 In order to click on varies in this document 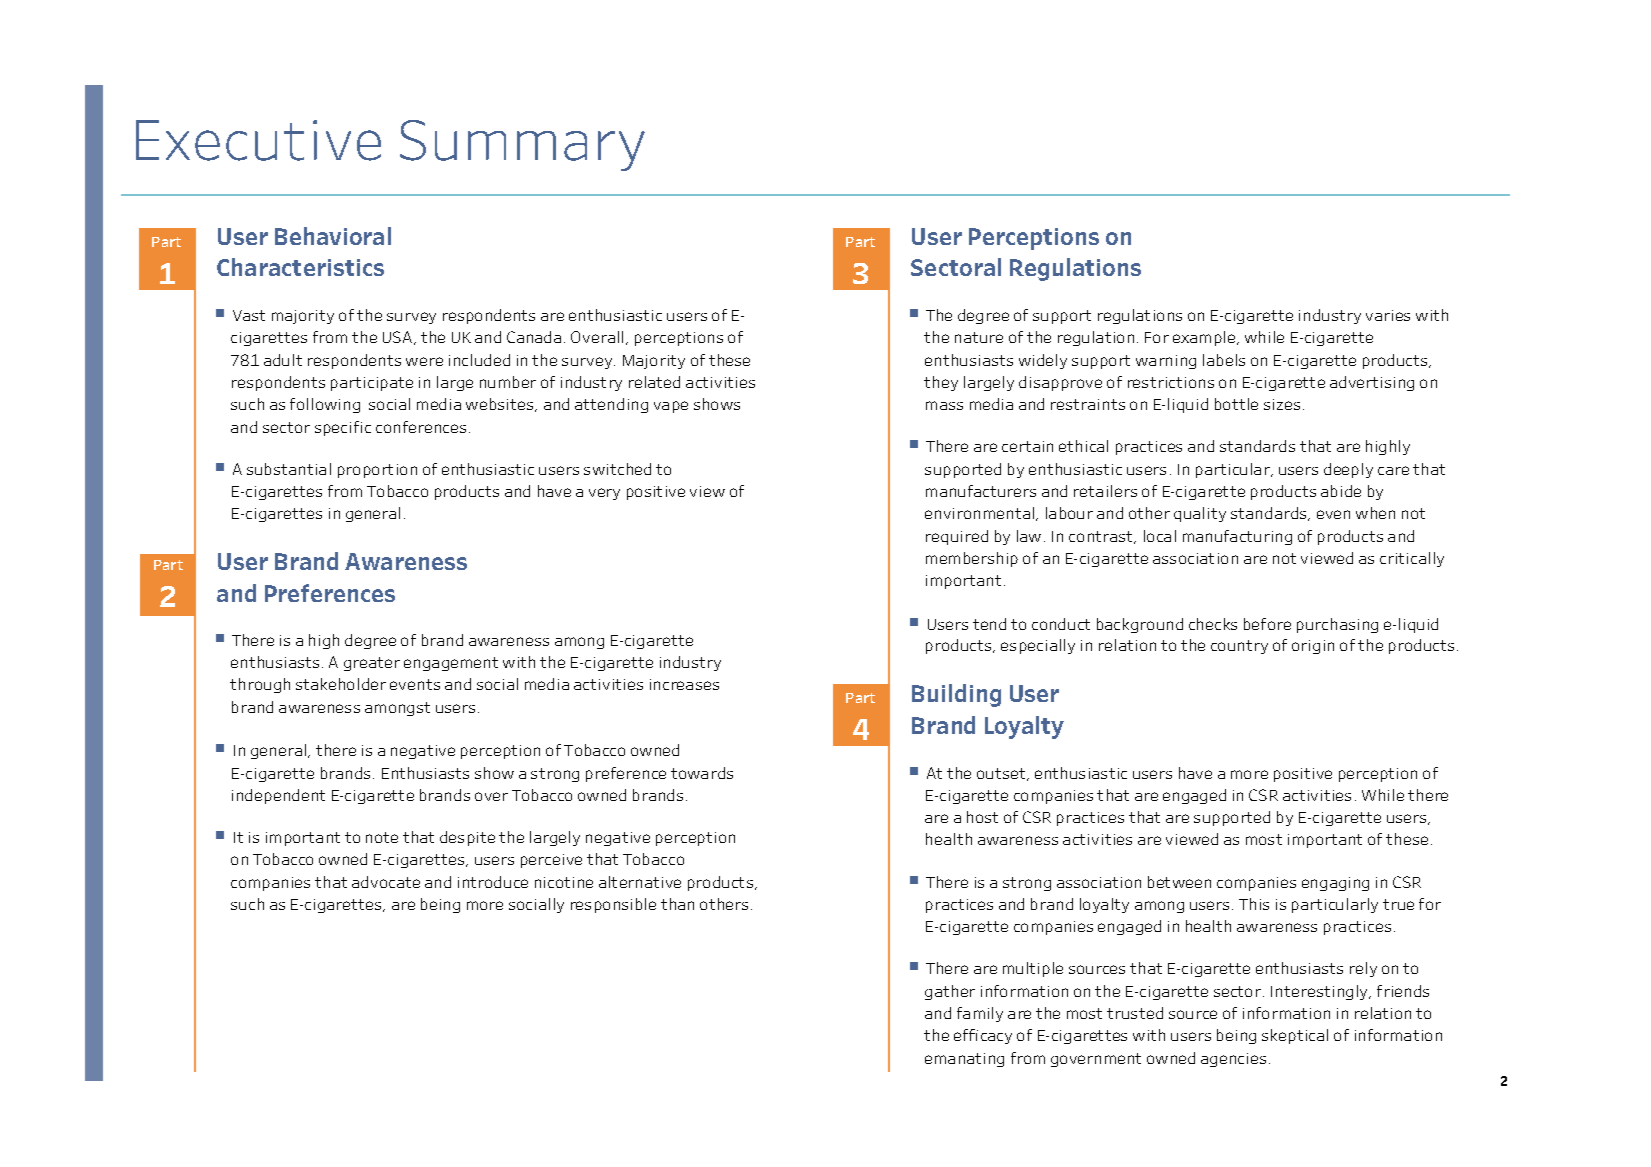, I will do `click(1388, 315)`.
